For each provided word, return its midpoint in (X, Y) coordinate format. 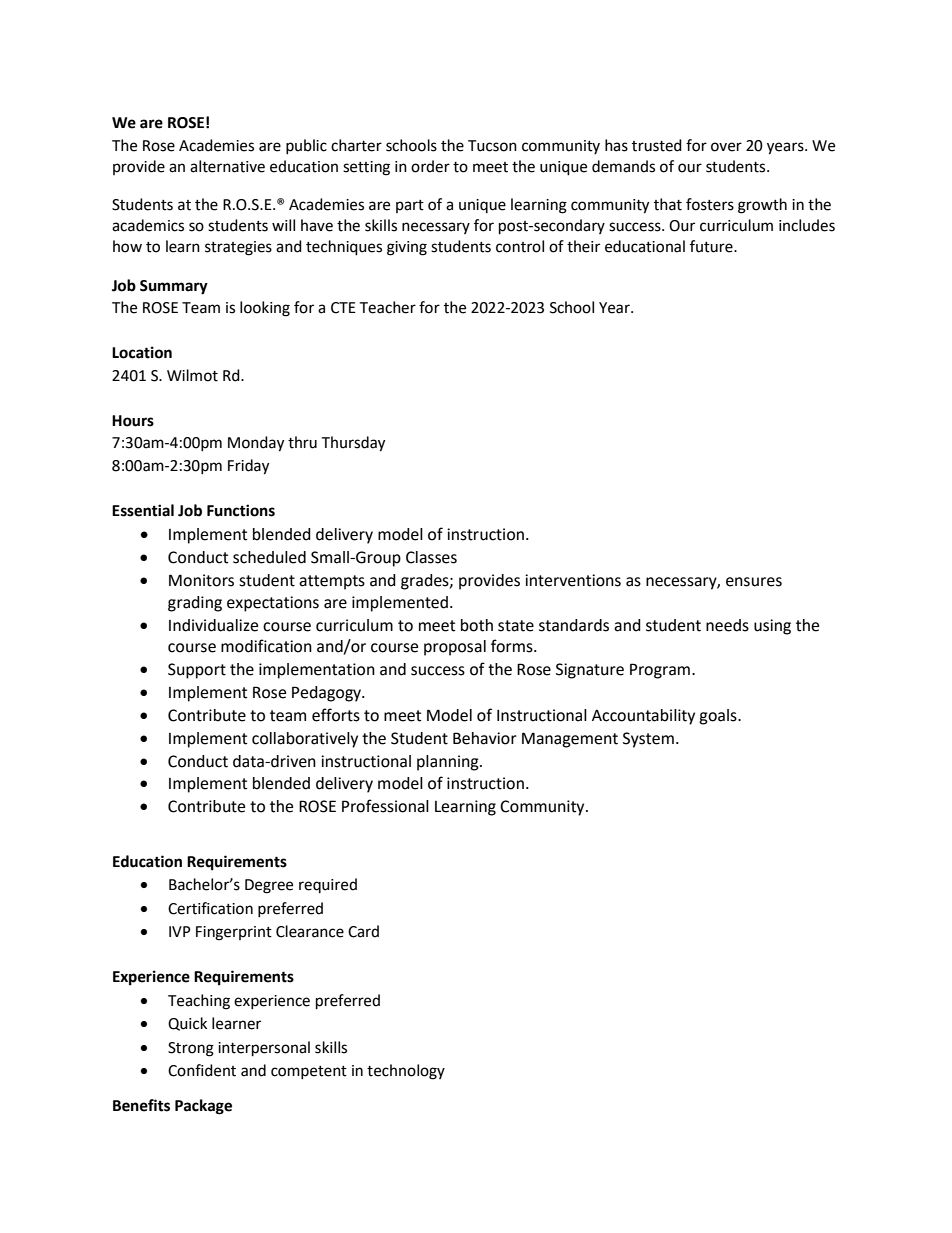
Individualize (213, 625)
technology (406, 1072)
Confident (202, 1070)
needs (727, 625)
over (726, 147)
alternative (227, 166)
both (477, 625)
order (430, 166)
